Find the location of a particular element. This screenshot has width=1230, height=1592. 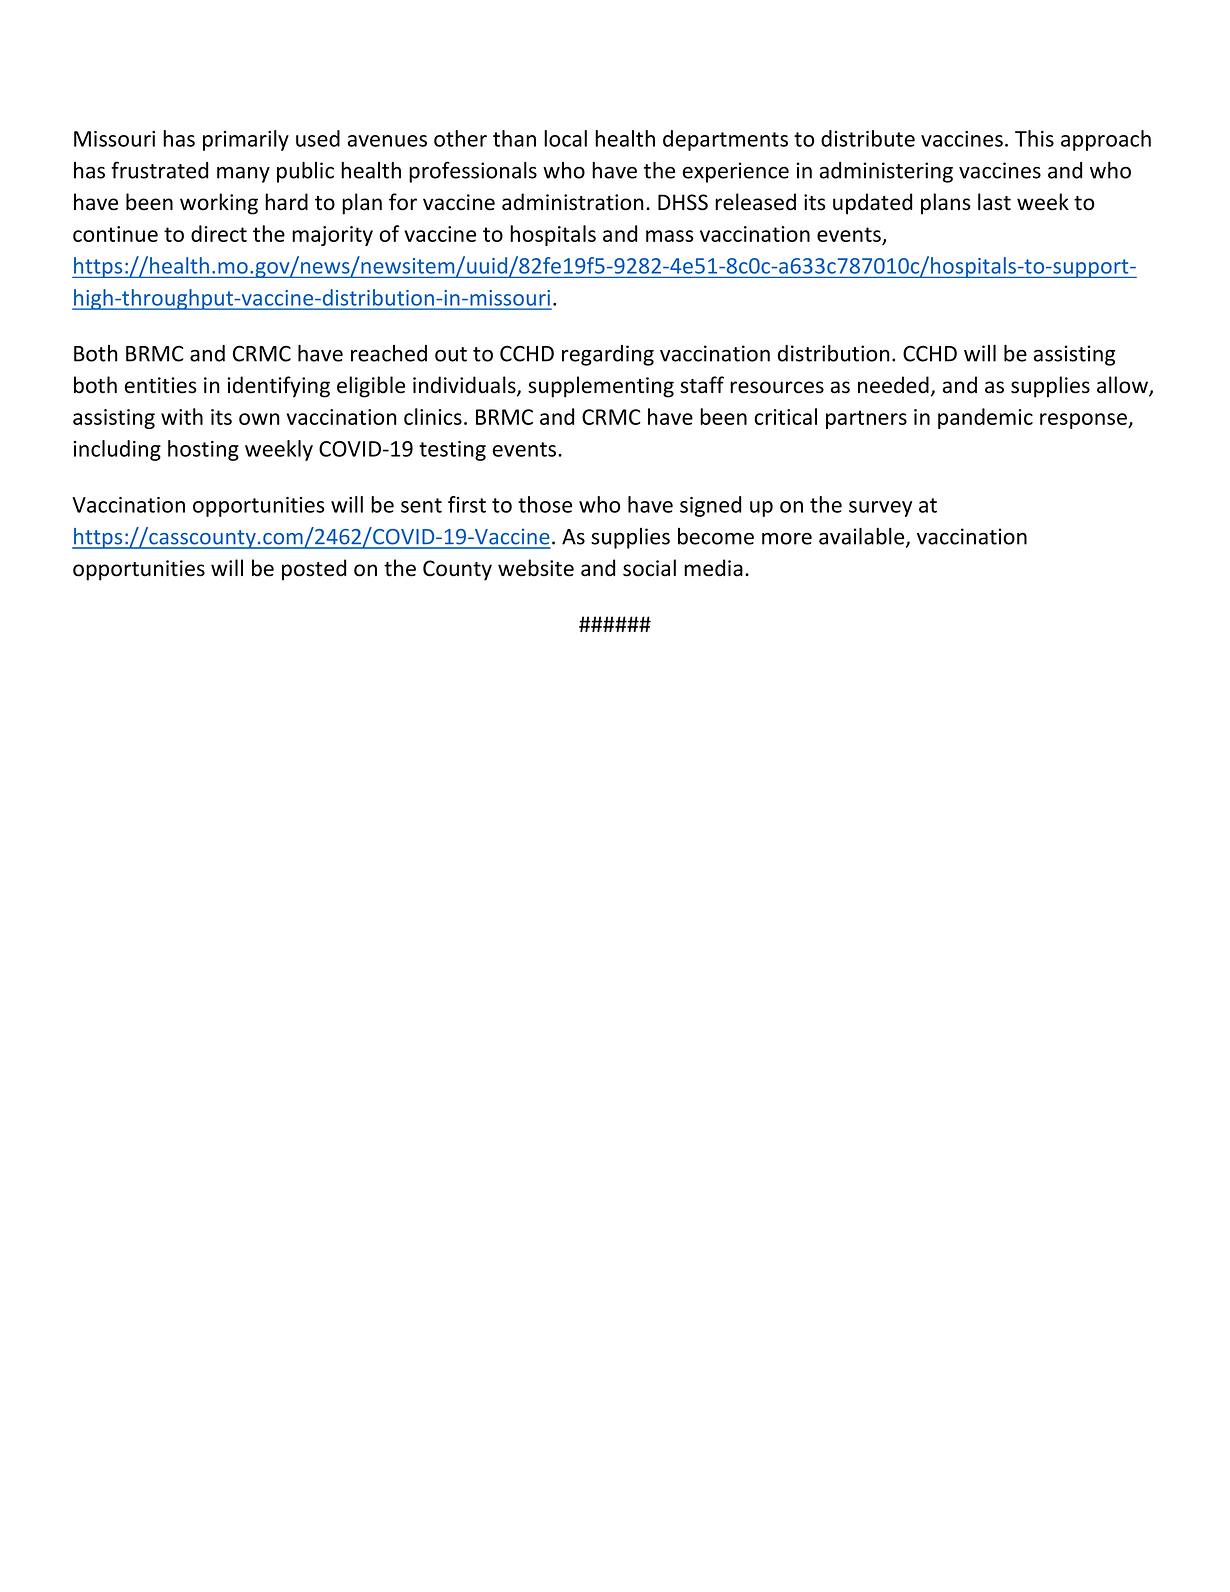

testing is located at coordinates (452, 451).
